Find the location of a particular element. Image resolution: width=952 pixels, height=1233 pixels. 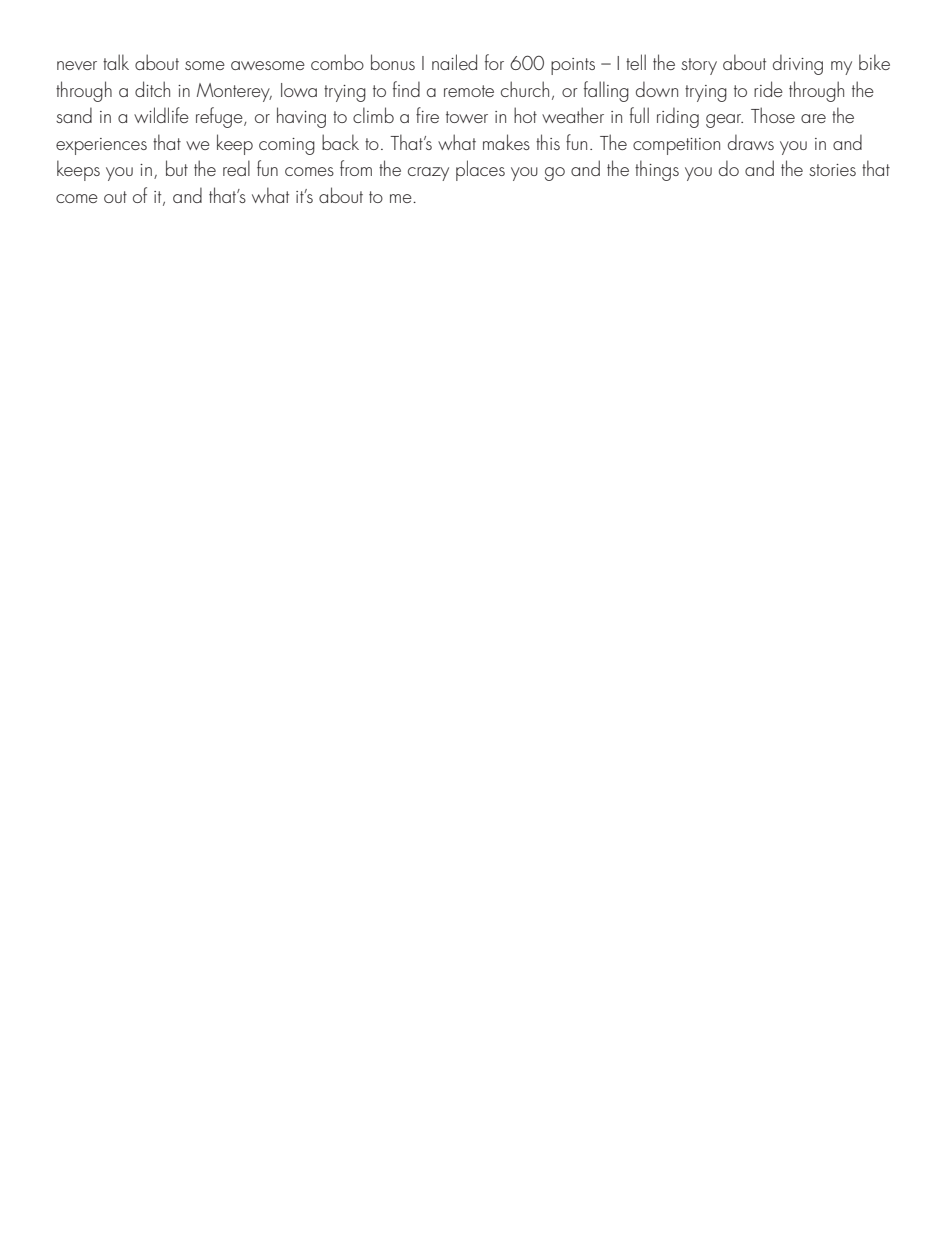

tower is located at coordinates (467, 117).
